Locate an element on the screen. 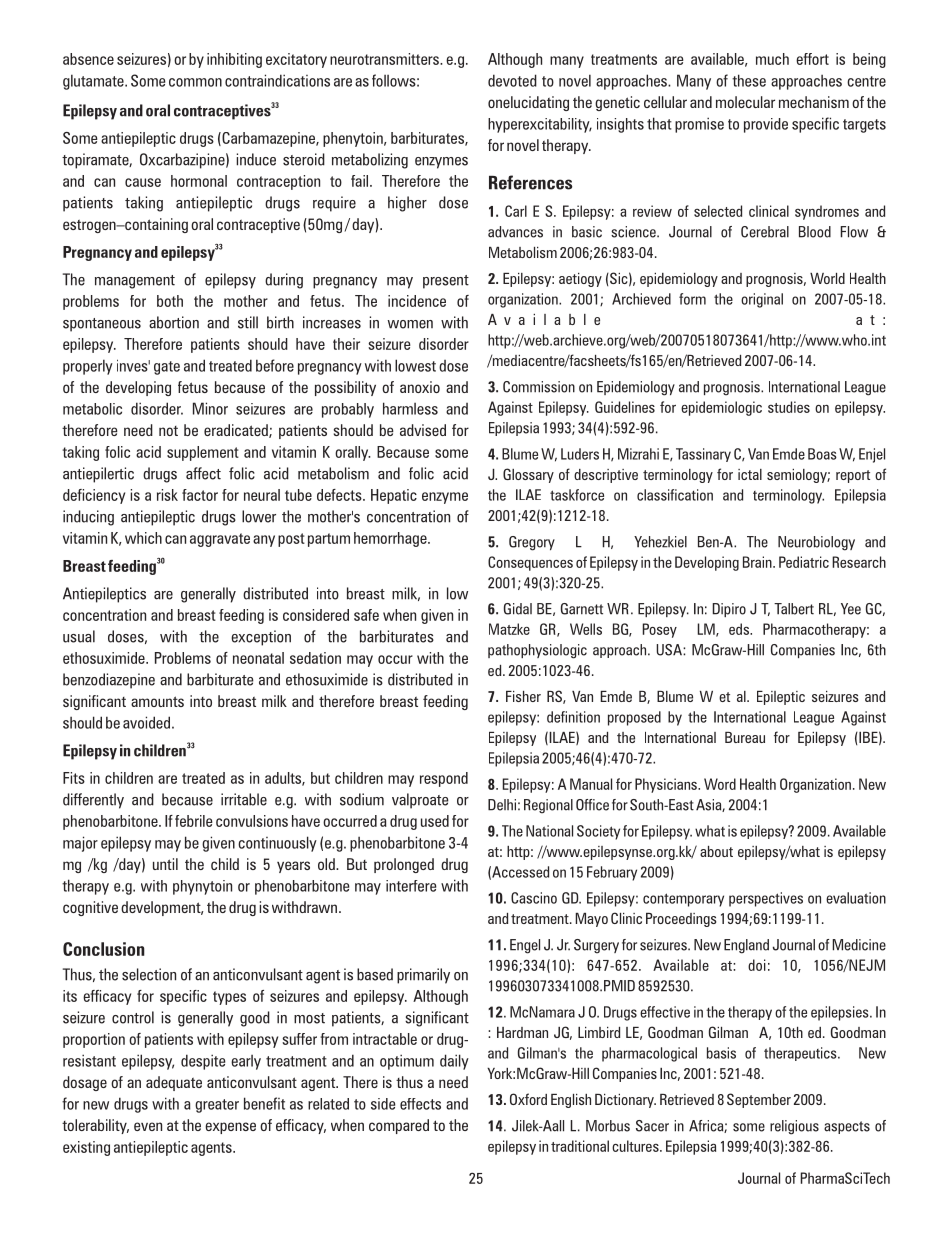  studies is located at coordinates (789, 407).
